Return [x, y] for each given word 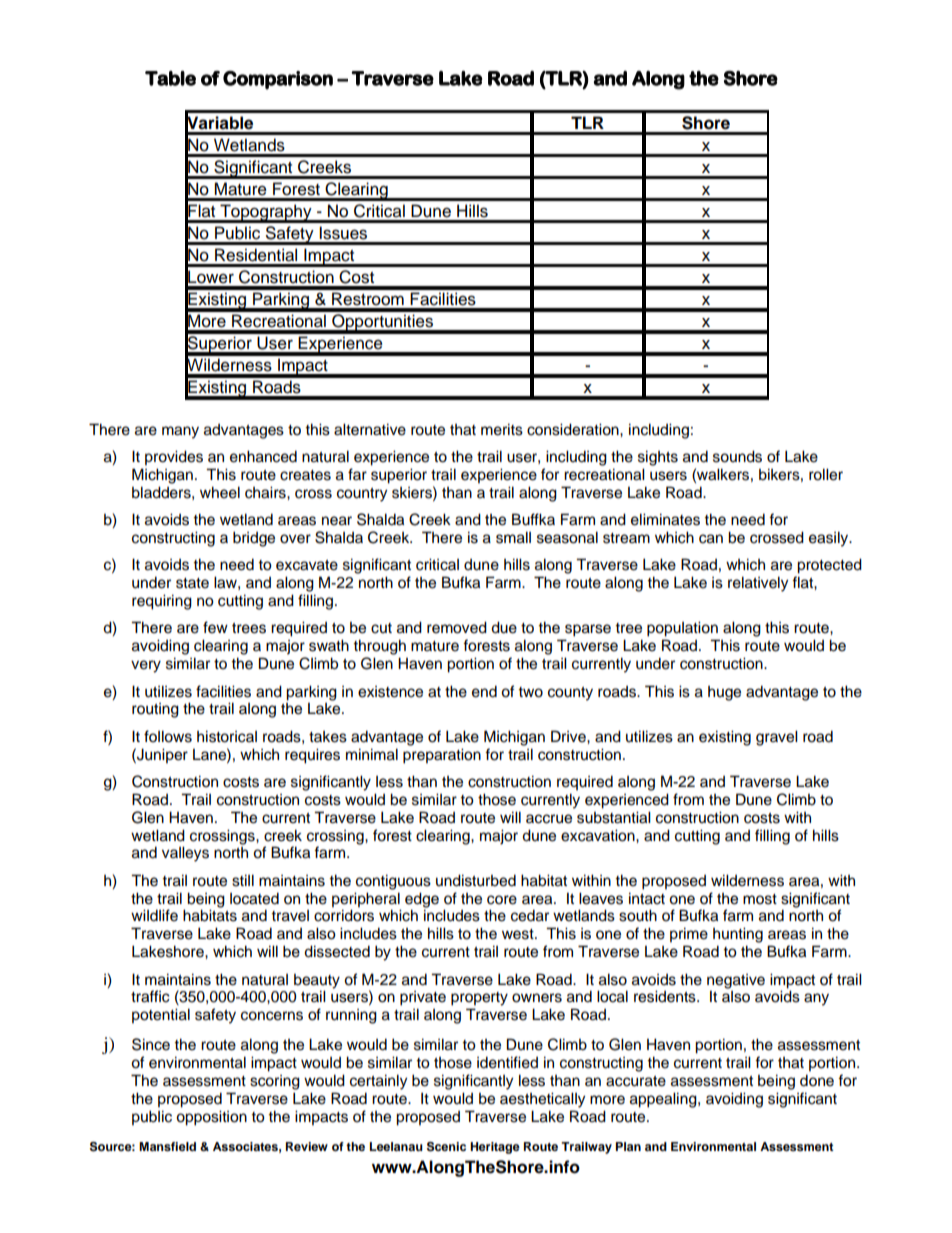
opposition [211, 1118]
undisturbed [476, 880]
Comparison [278, 80]
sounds [737, 456]
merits [502, 429]
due [504, 627]
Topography [266, 213]
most [760, 899]
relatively [758, 584]
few [215, 627]
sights [658, 458]
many [180, 432]
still [243, 880]
